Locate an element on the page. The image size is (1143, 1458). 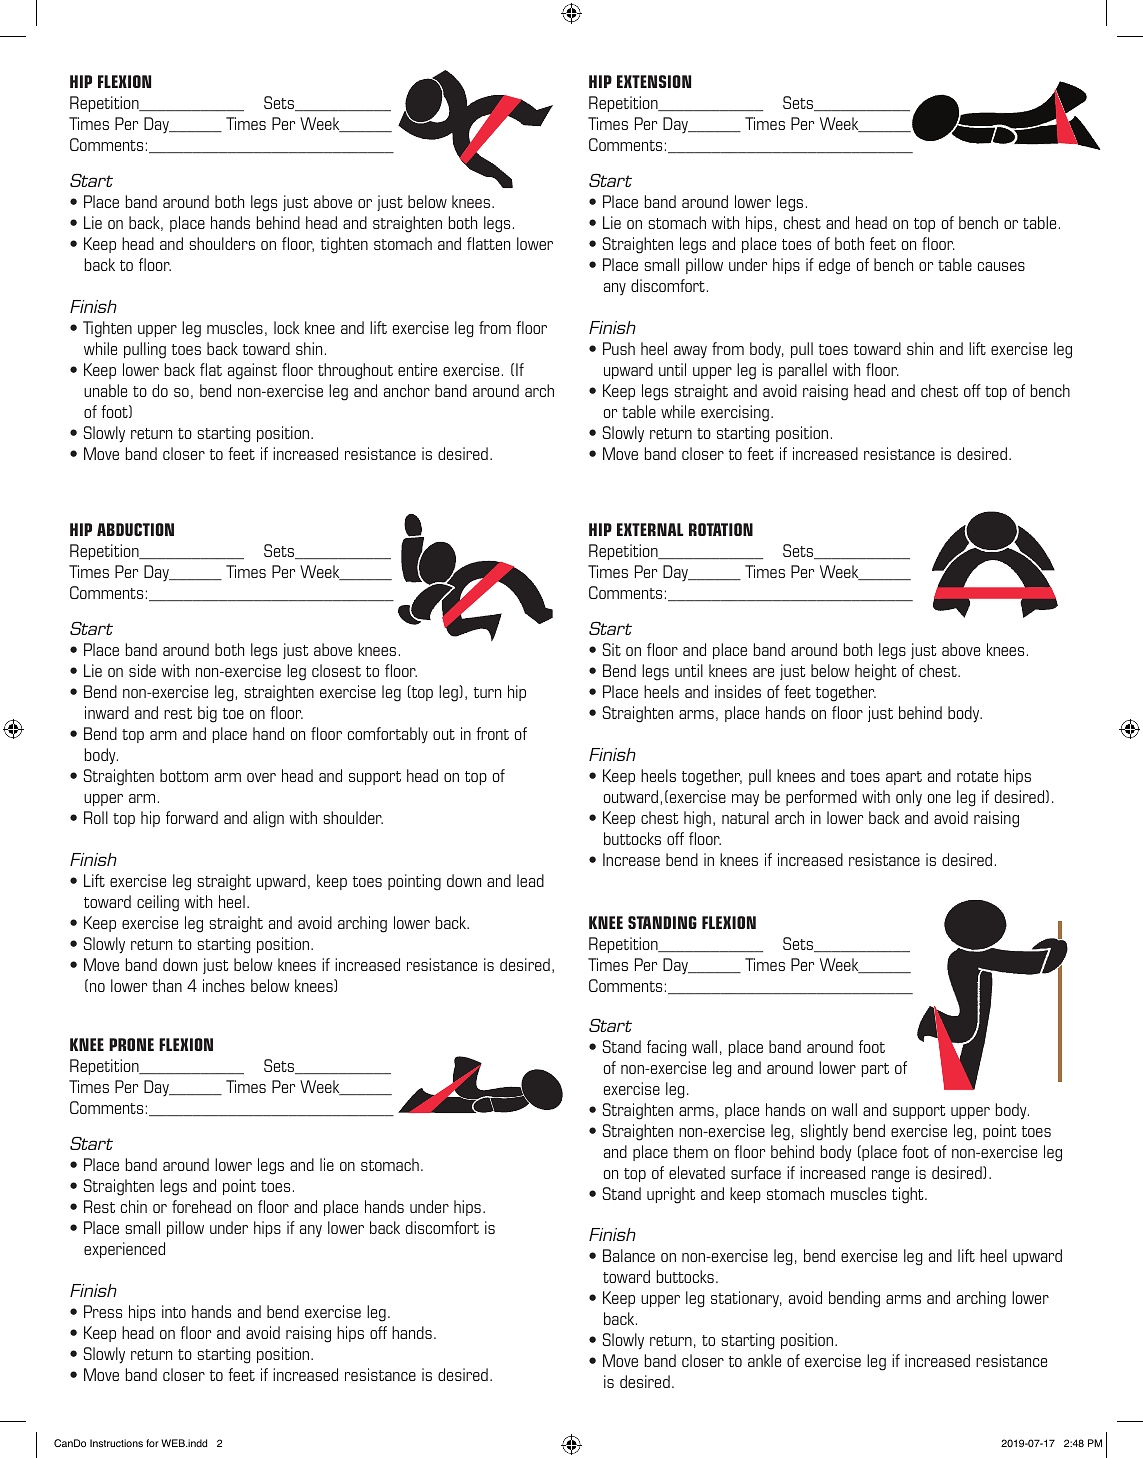
front is located at coordinates (492, 733).
